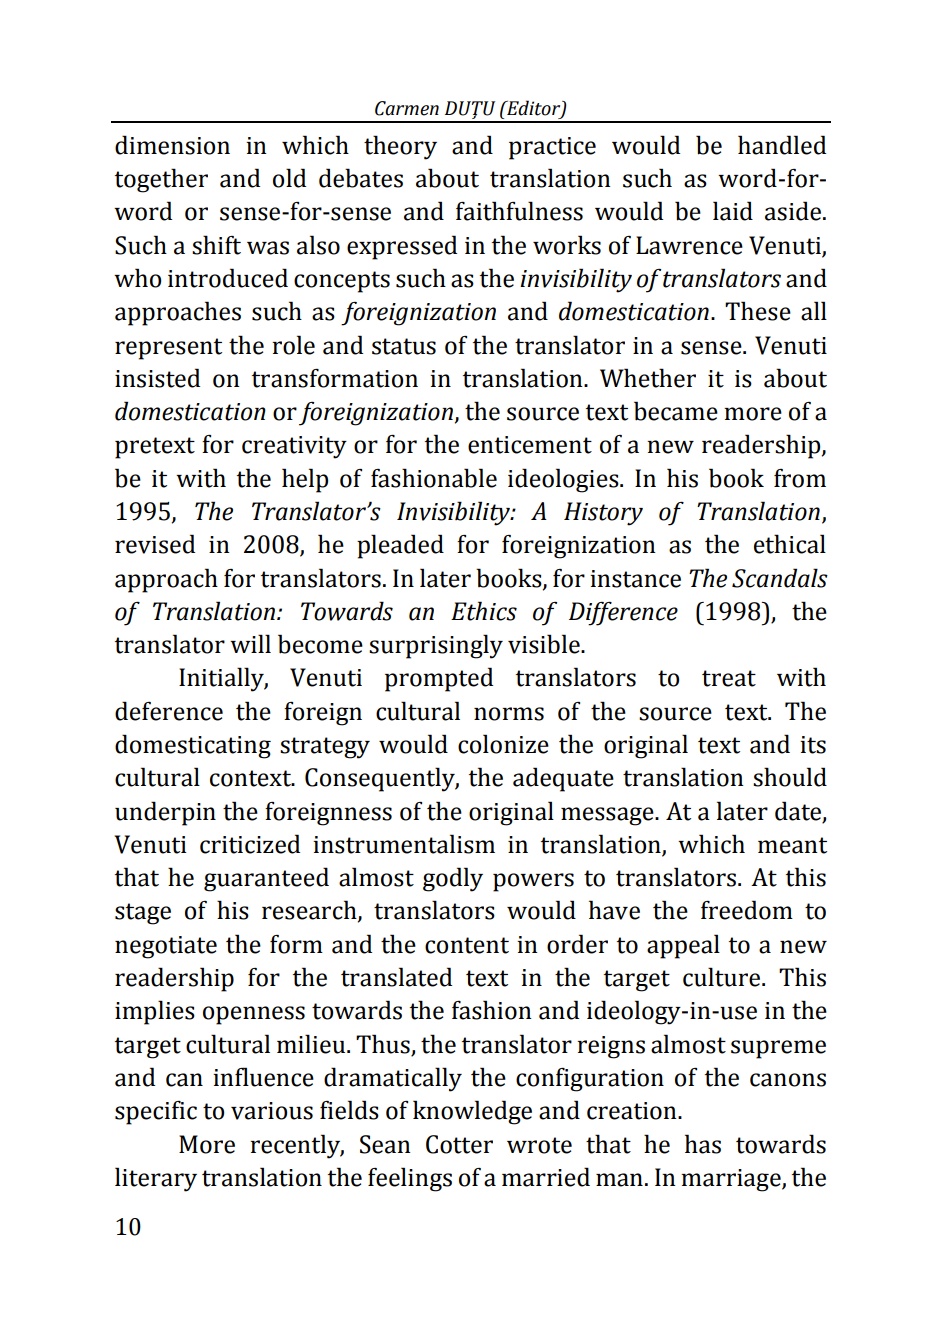  What do you see at coordinates (250, 643) in the document?
I see `will` at bounding box center [250, 643].
